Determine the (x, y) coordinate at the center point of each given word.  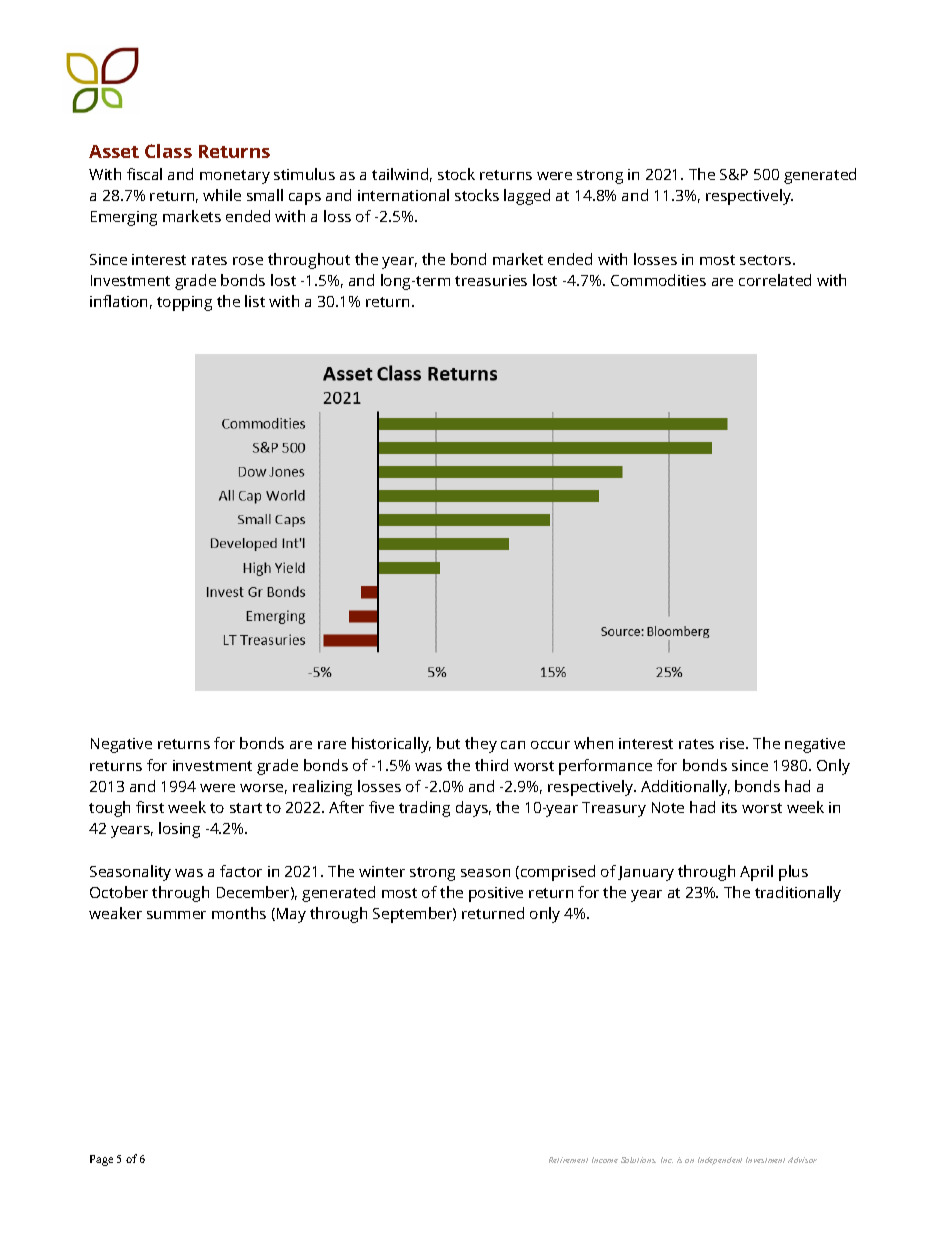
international (403, 195)
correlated (775, 280)
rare (332, 745)
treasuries (491, 280)
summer (176, 915)
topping (184, 303)
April (756, 873)
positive (496, 894)
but (448, 743)
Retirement (568, 1160)
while (222, 195)
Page (101, 1160)
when (593, 743)
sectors (767, 260)
